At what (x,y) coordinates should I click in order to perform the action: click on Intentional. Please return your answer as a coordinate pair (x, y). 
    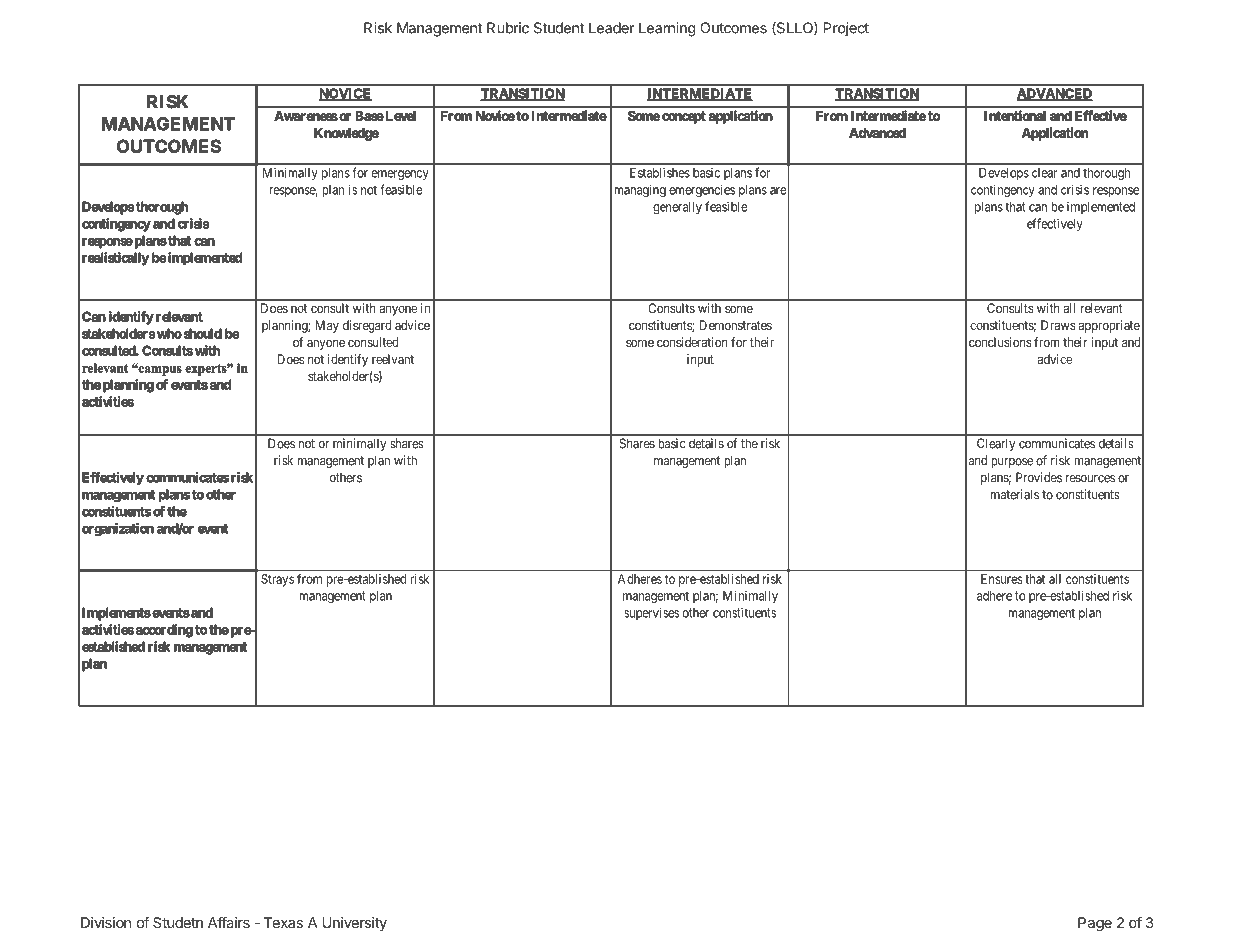
    Looking at the image, I should click on (1015, 116).
